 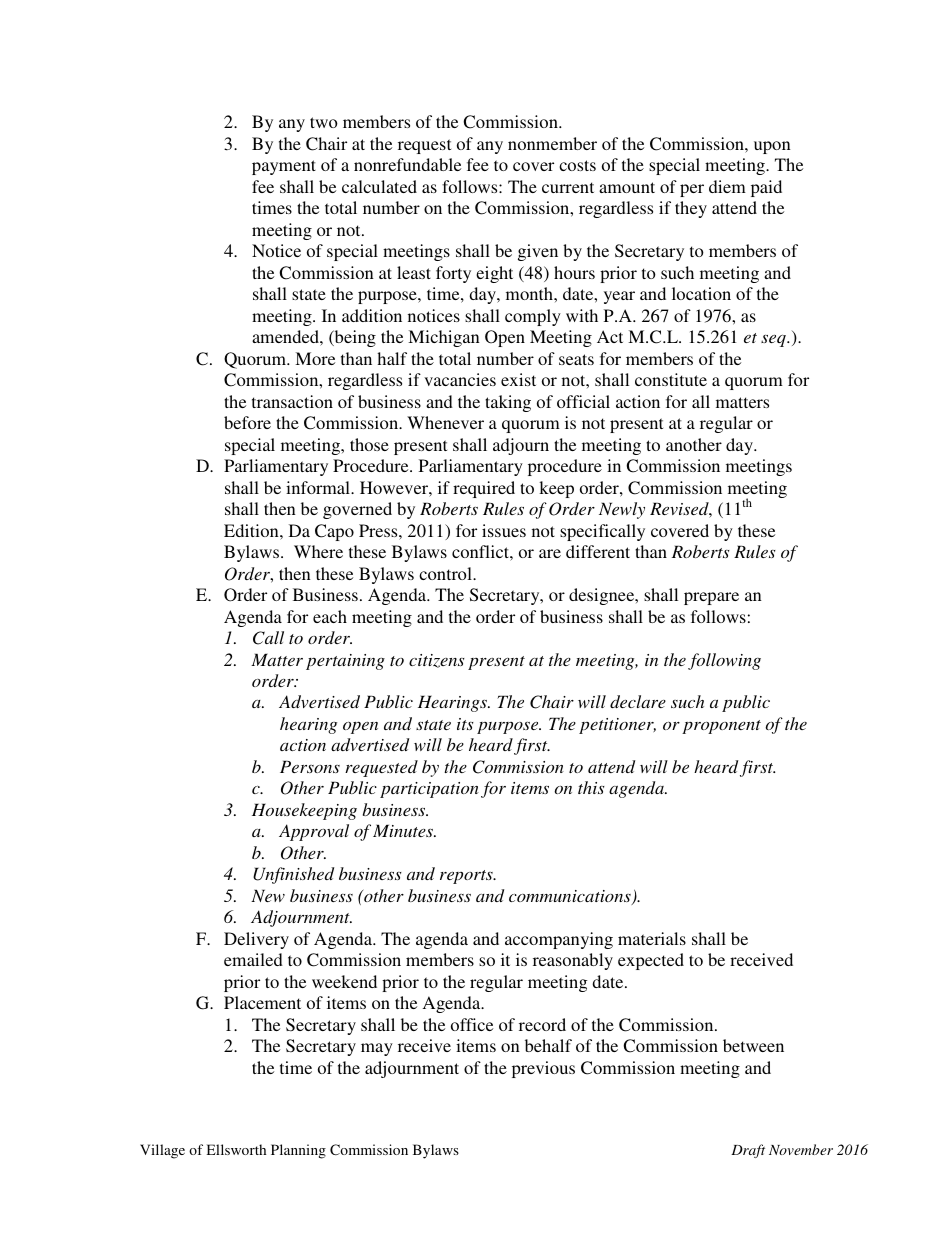 What do you see at coordinates (724, 661) in the document?
I see `following` at bounding box center [724, 661].
